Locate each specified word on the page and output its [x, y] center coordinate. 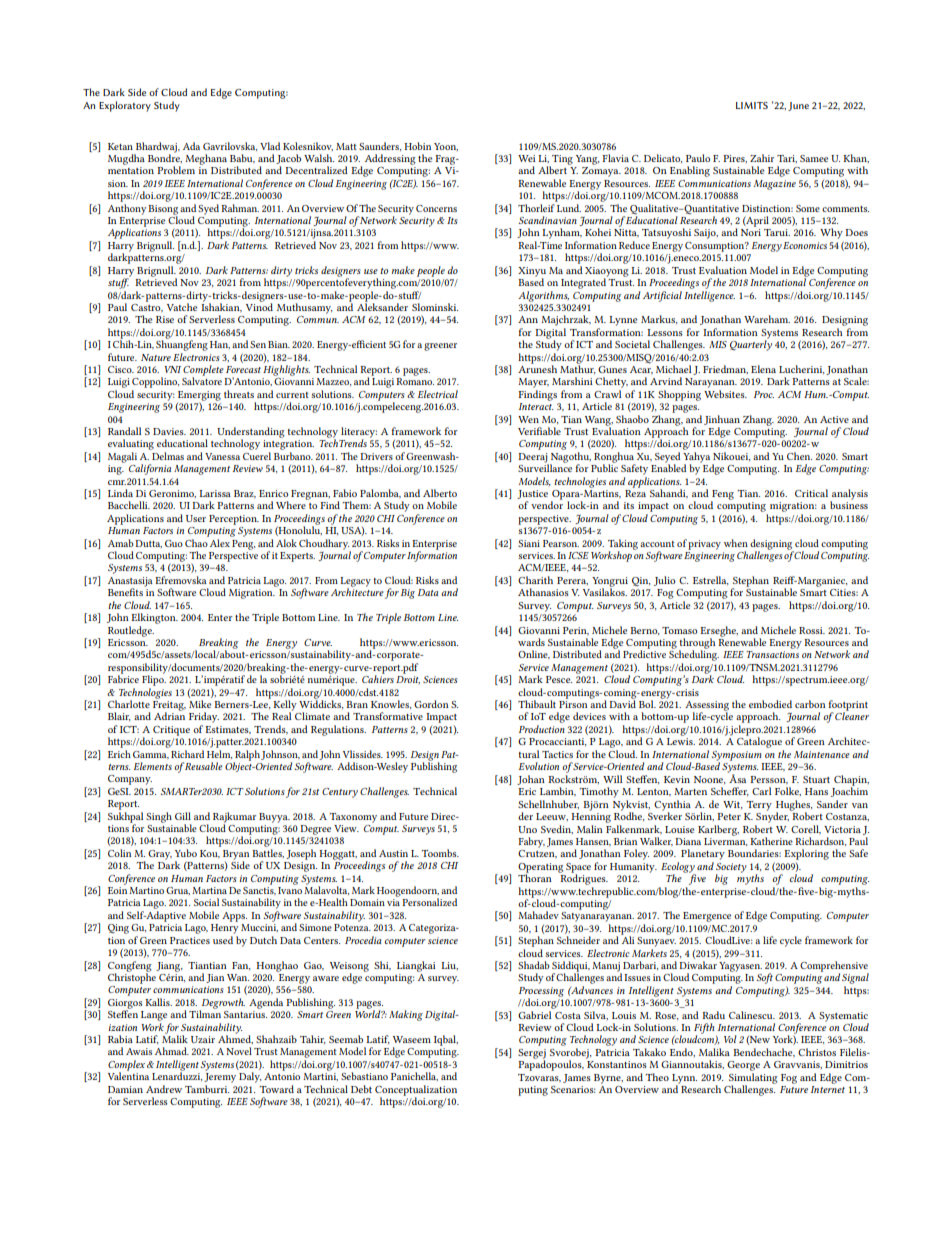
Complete [203, 371]
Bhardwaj [157, 147]
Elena [763, 369]
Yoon [446, 147]
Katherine [771, 841]
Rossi [812, 630]
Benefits [125, 592]
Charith [535, 580]
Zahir [762, 158]
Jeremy [220, 1078]
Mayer [533, 383]
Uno [527, 829]
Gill [183, 816]
